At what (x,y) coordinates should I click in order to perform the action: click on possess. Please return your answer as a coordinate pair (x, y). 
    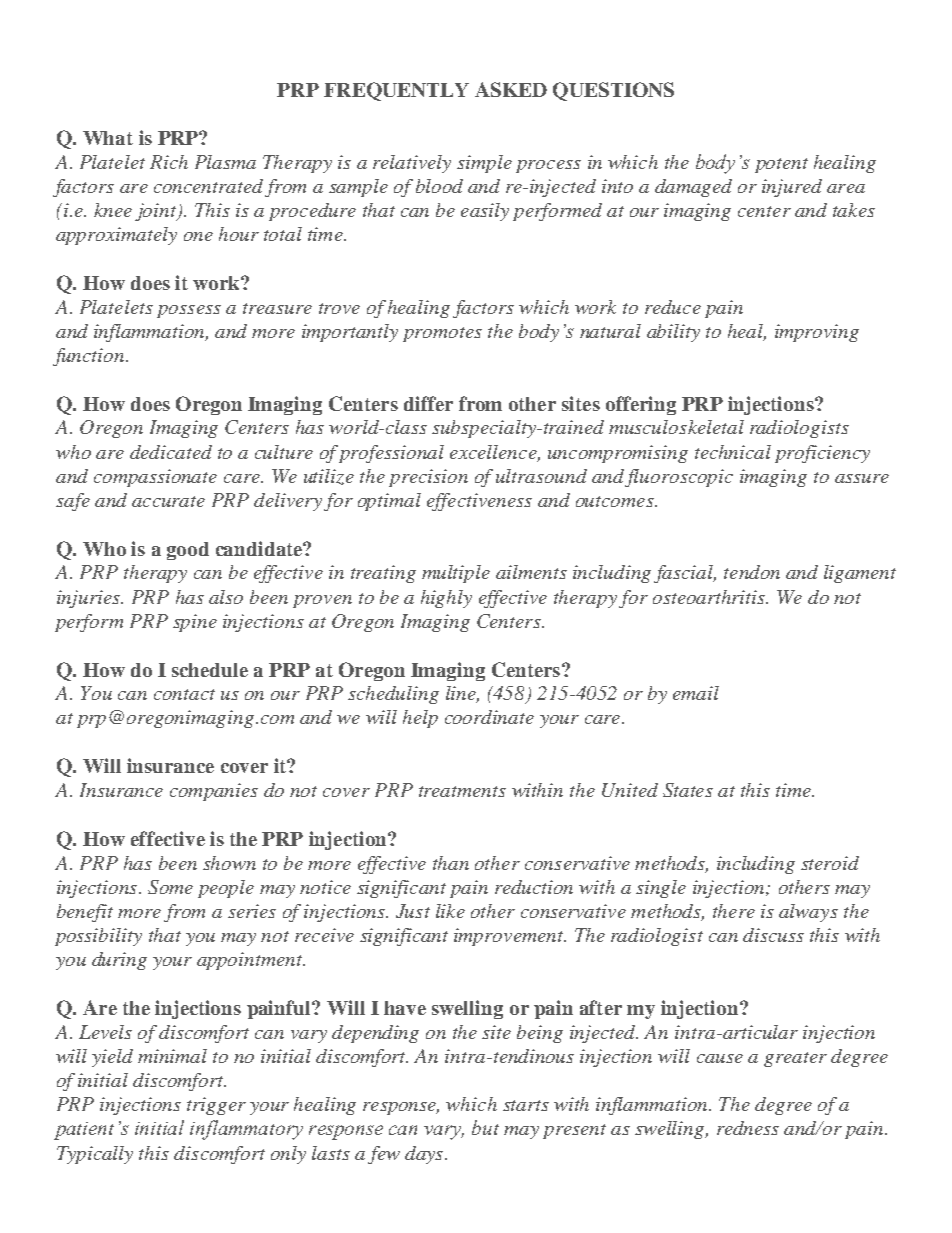
    Looking at the image, I should click on (189, 311).
